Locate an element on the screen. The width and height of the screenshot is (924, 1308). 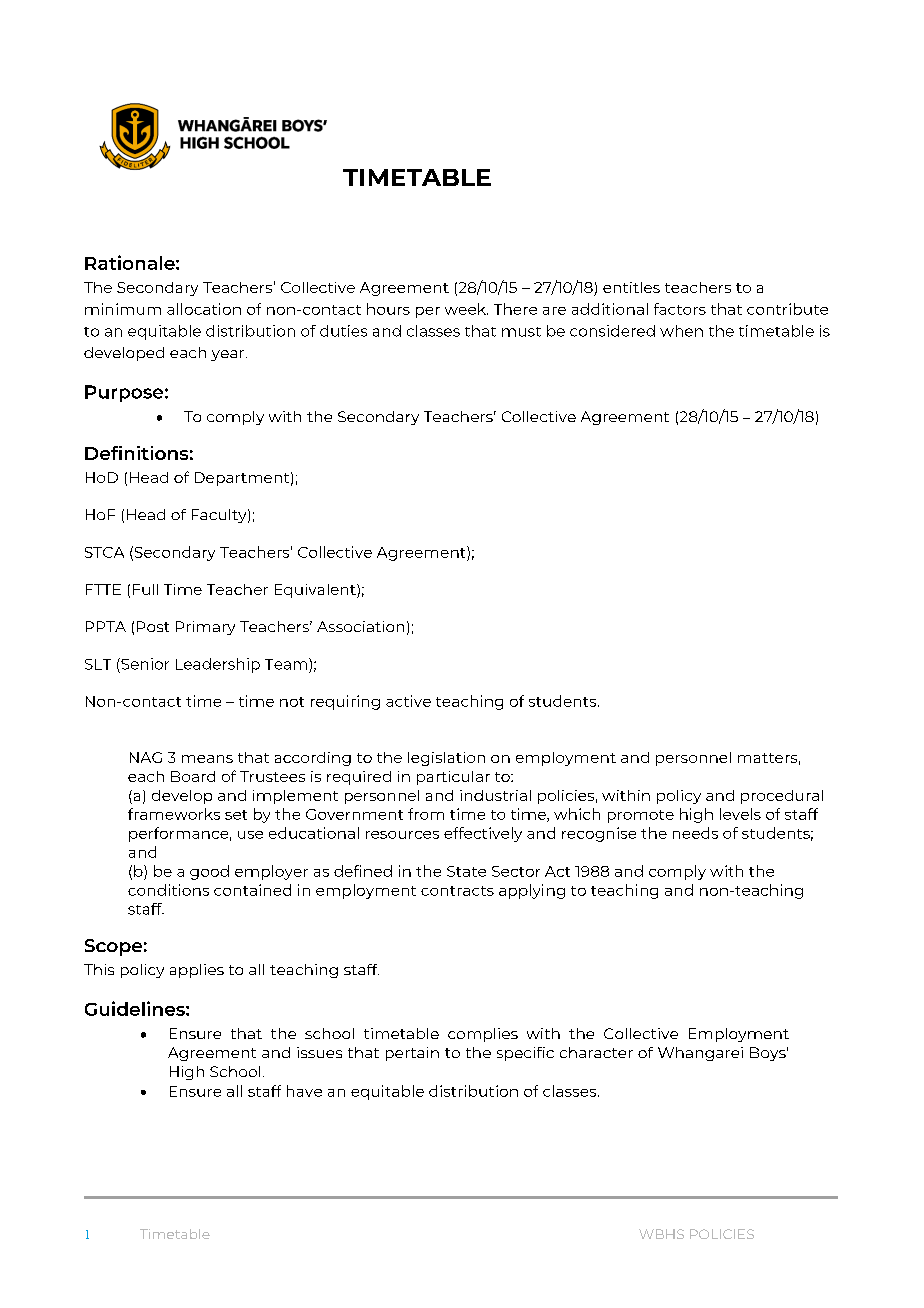
State is located at coordinates (466, 871).
